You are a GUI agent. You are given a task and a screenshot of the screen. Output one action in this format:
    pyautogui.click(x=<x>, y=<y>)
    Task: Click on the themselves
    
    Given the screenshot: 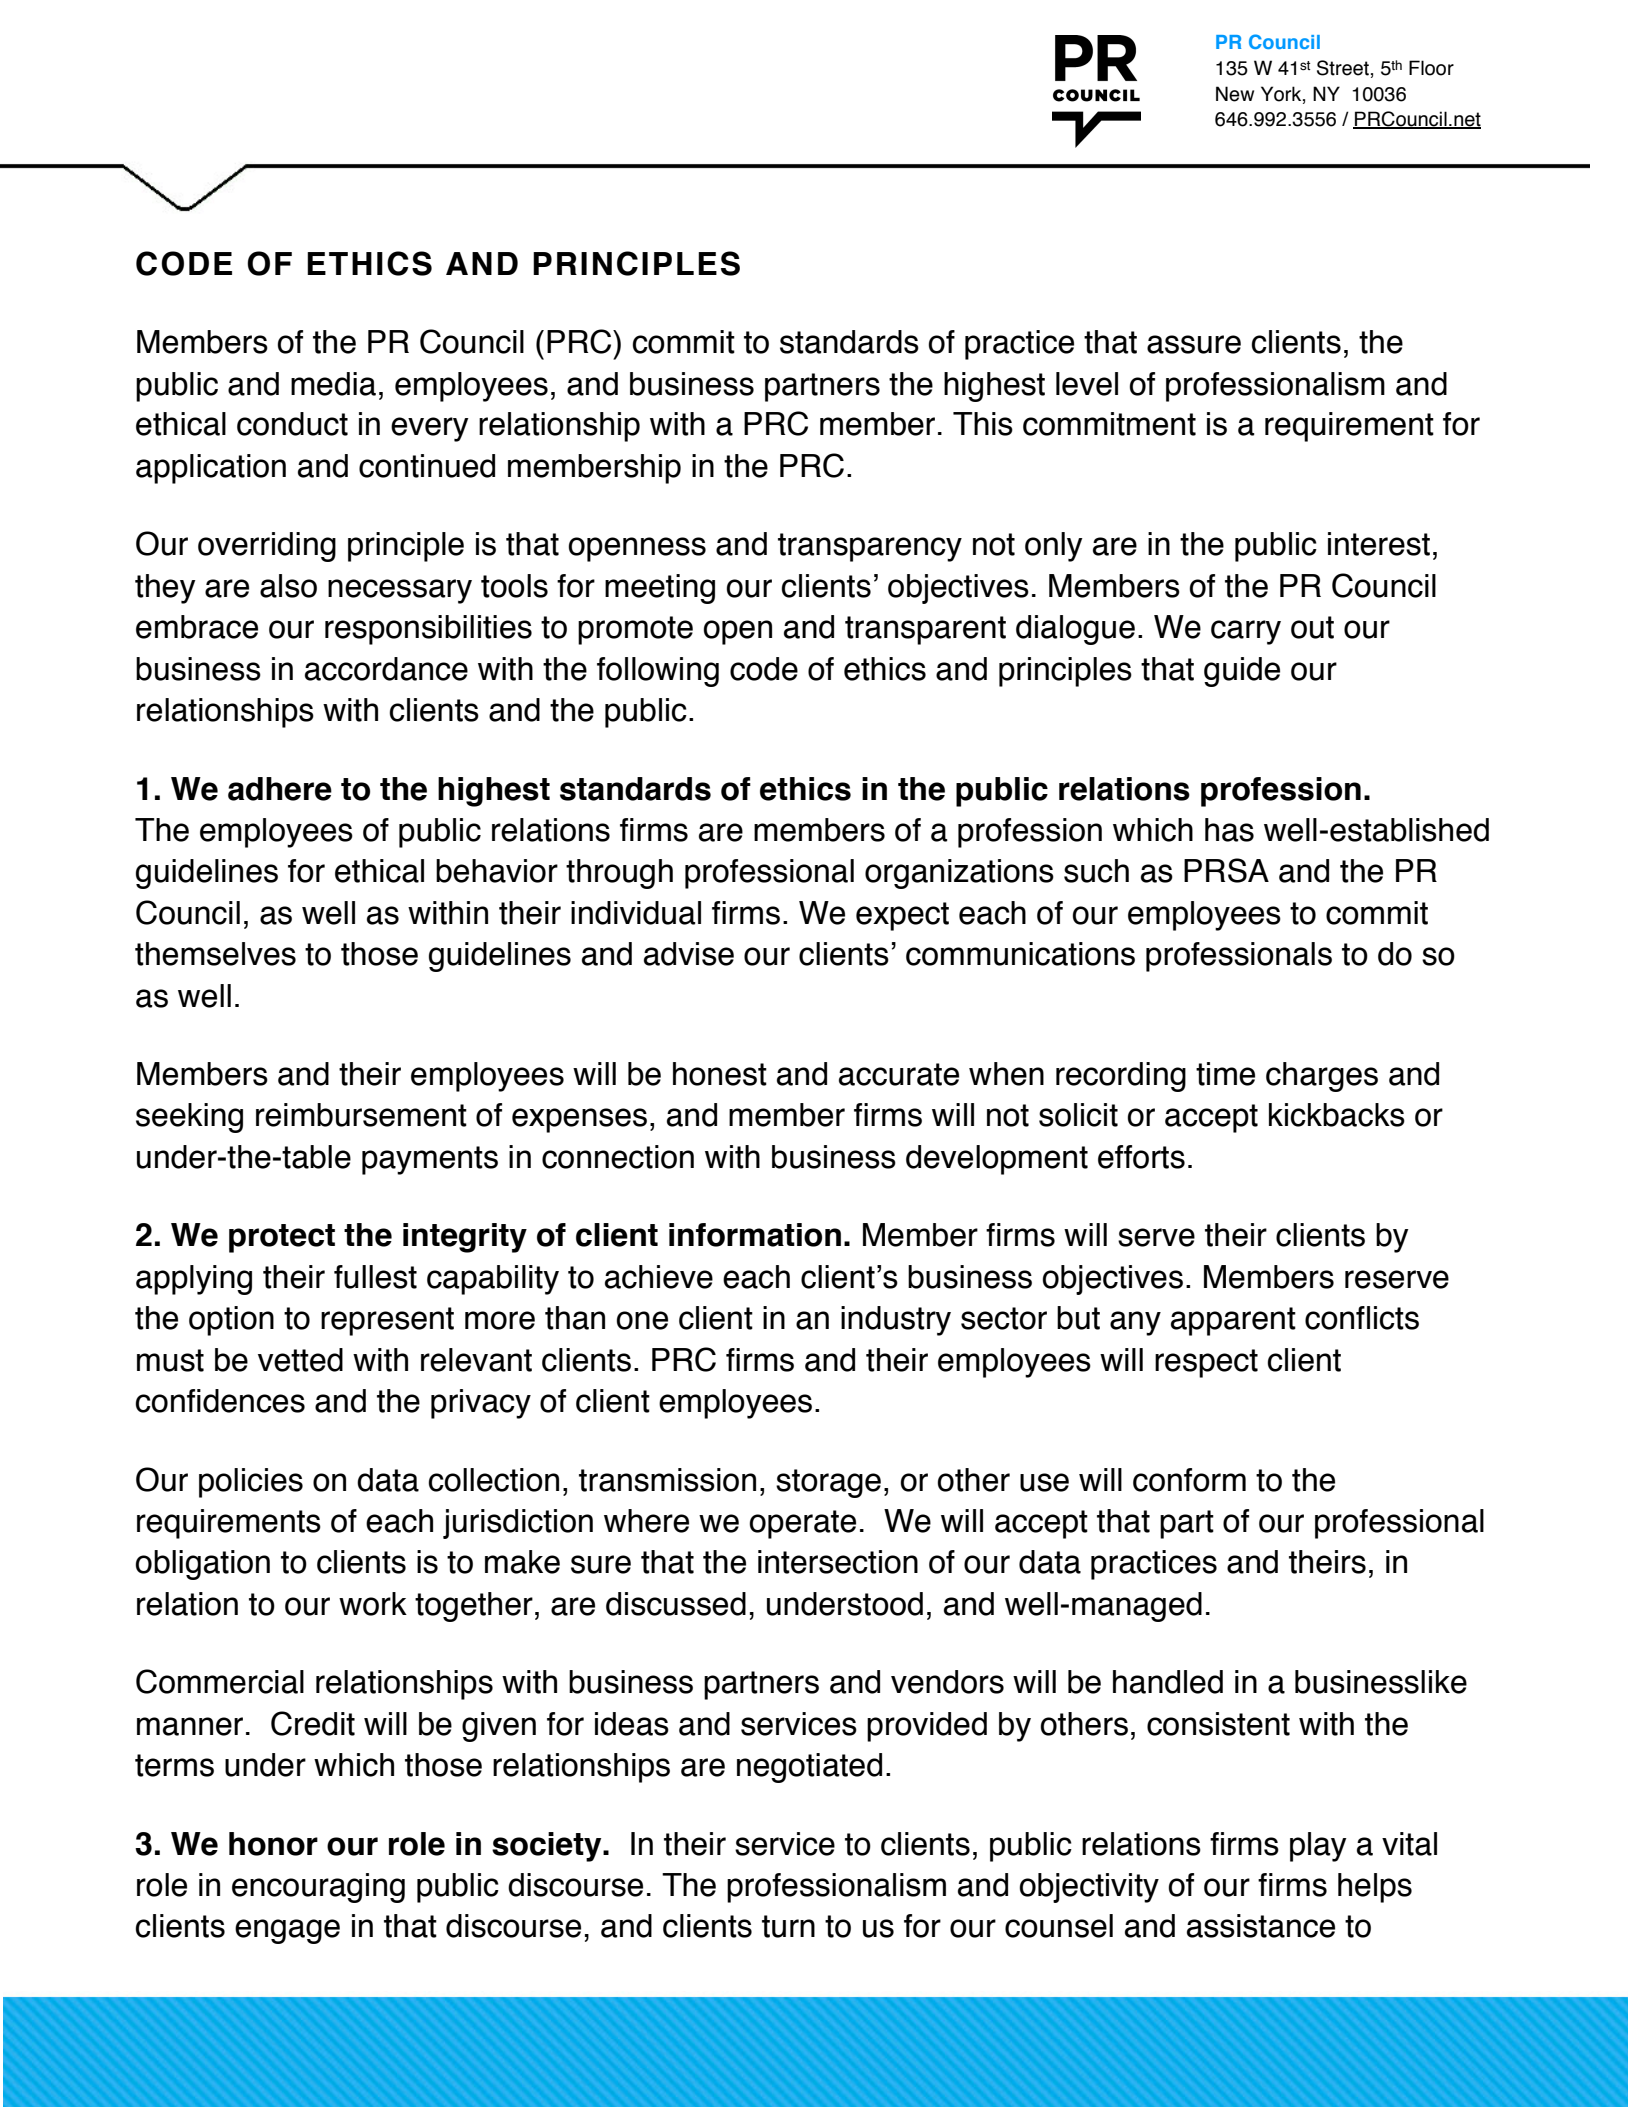 What is the action you would take?
    pyautogui.click(x=215, y=954)
